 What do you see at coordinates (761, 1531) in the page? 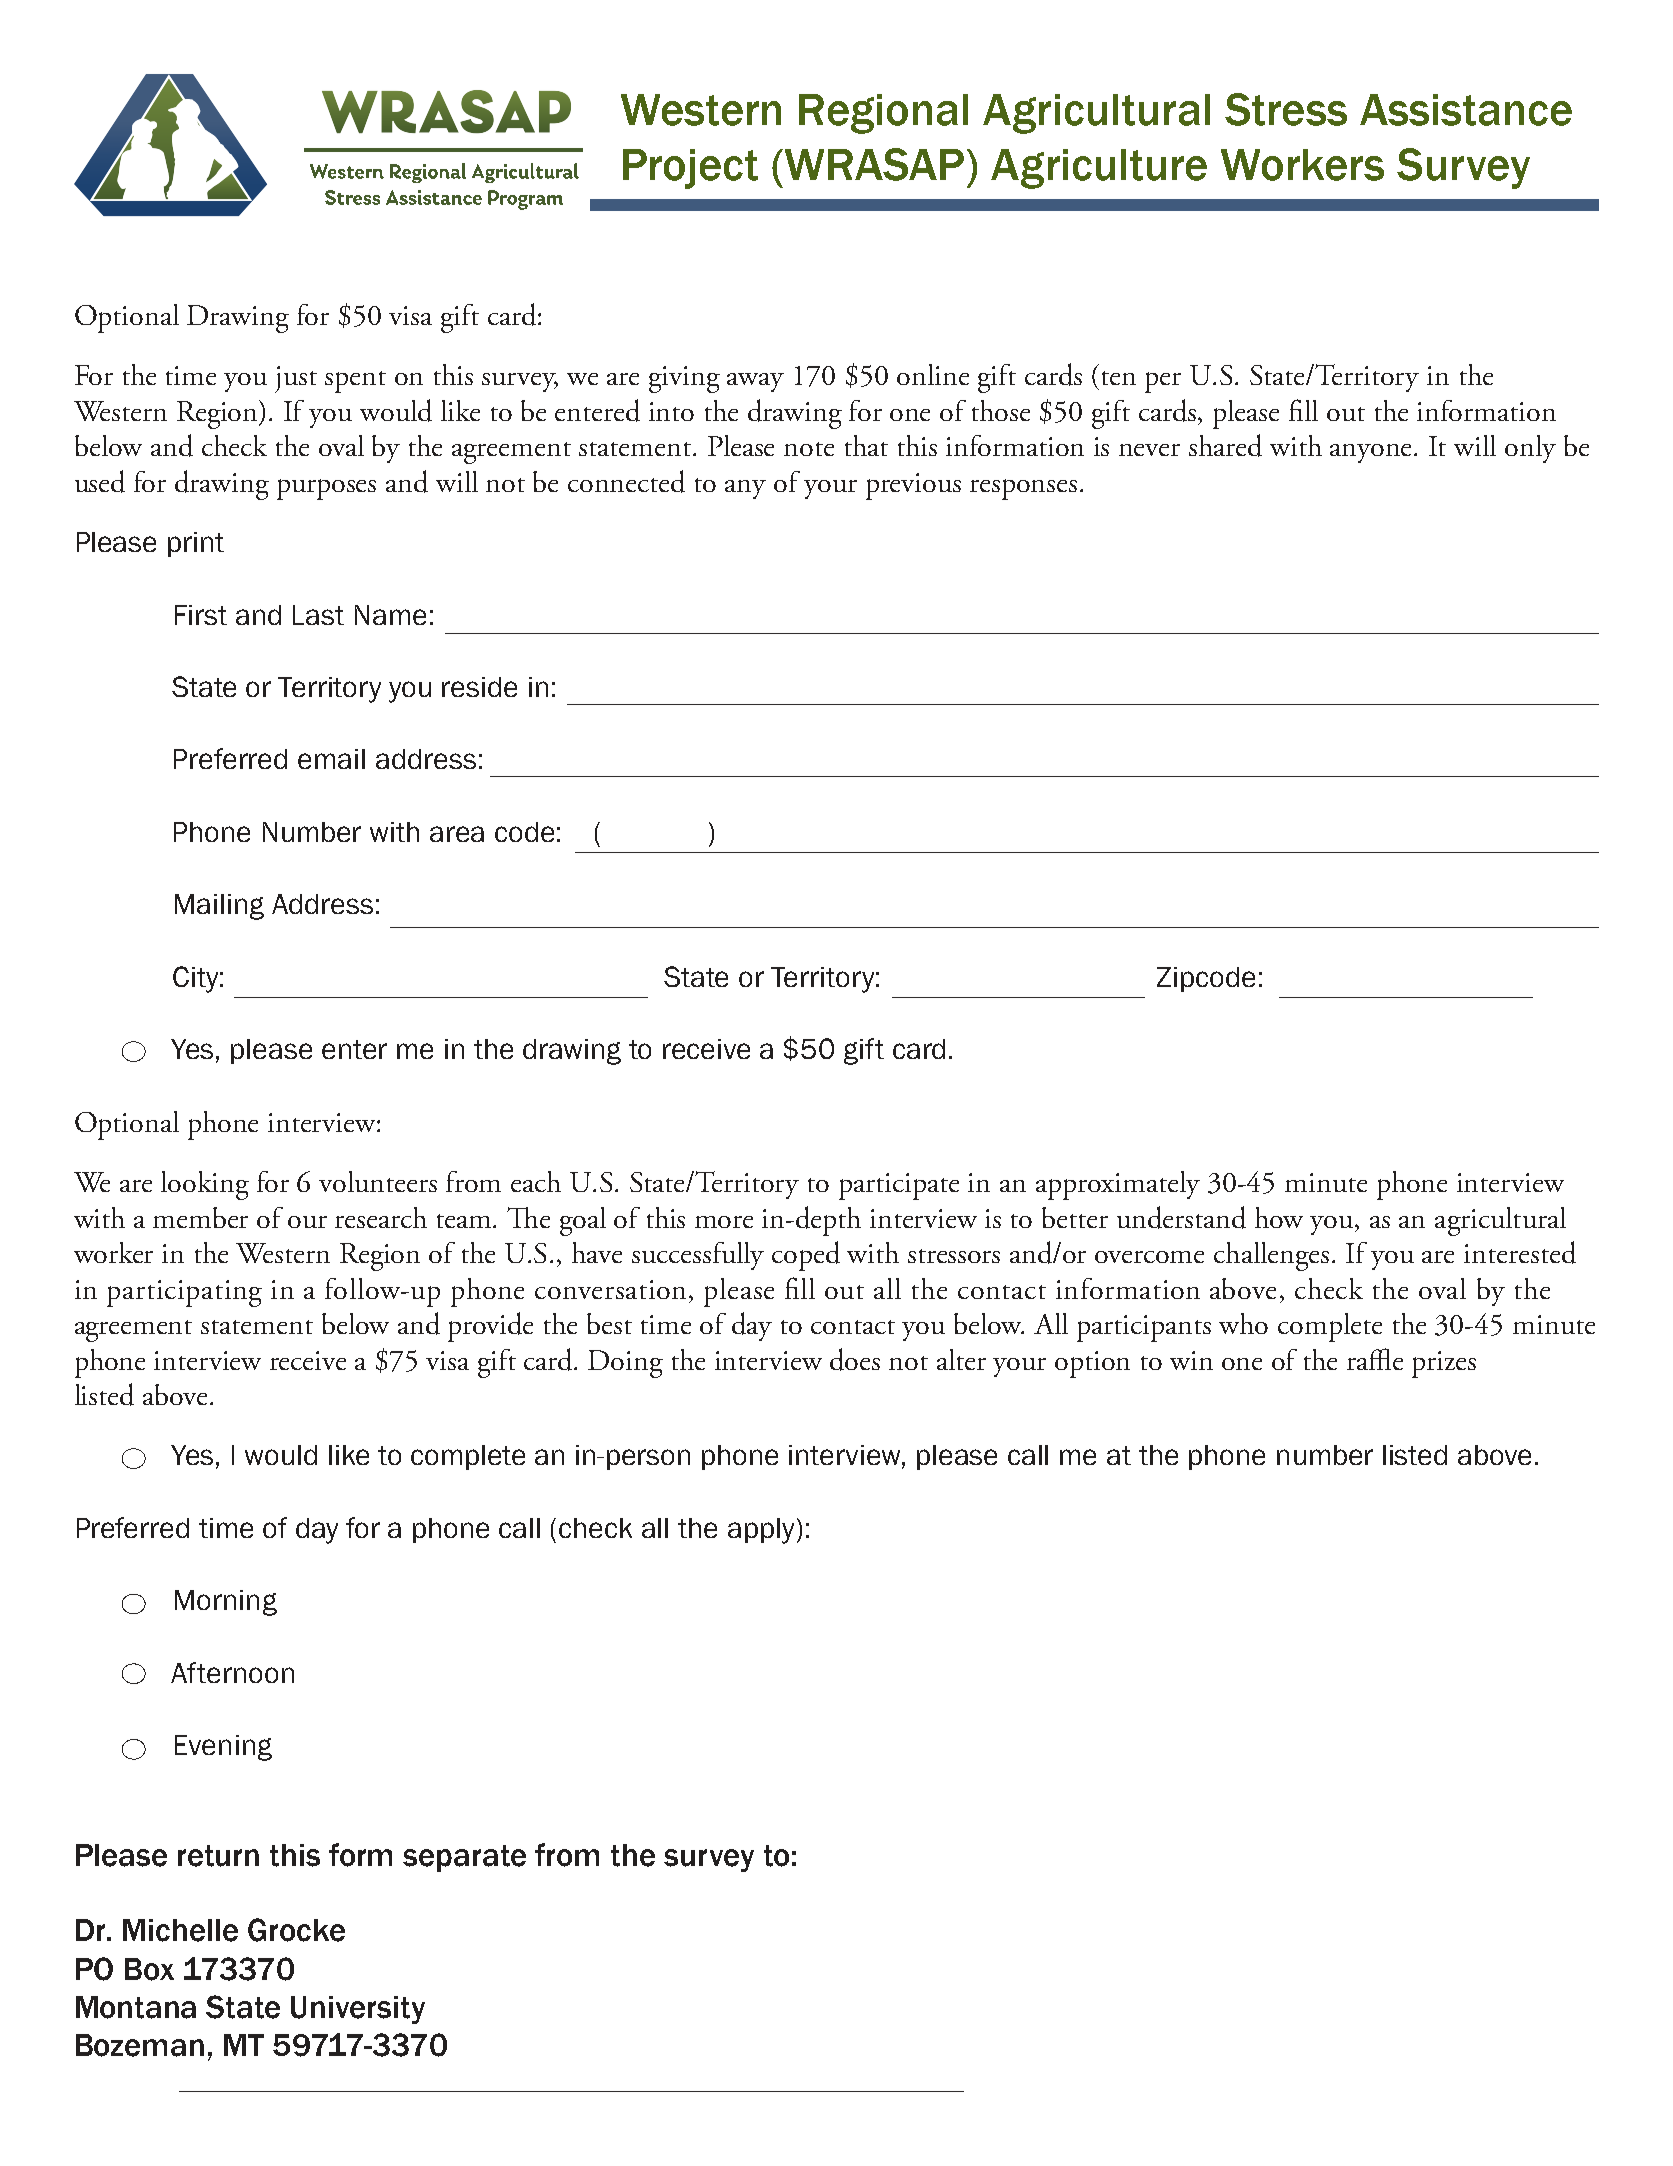
I see `apply` at bounding box center [761, 1531].
